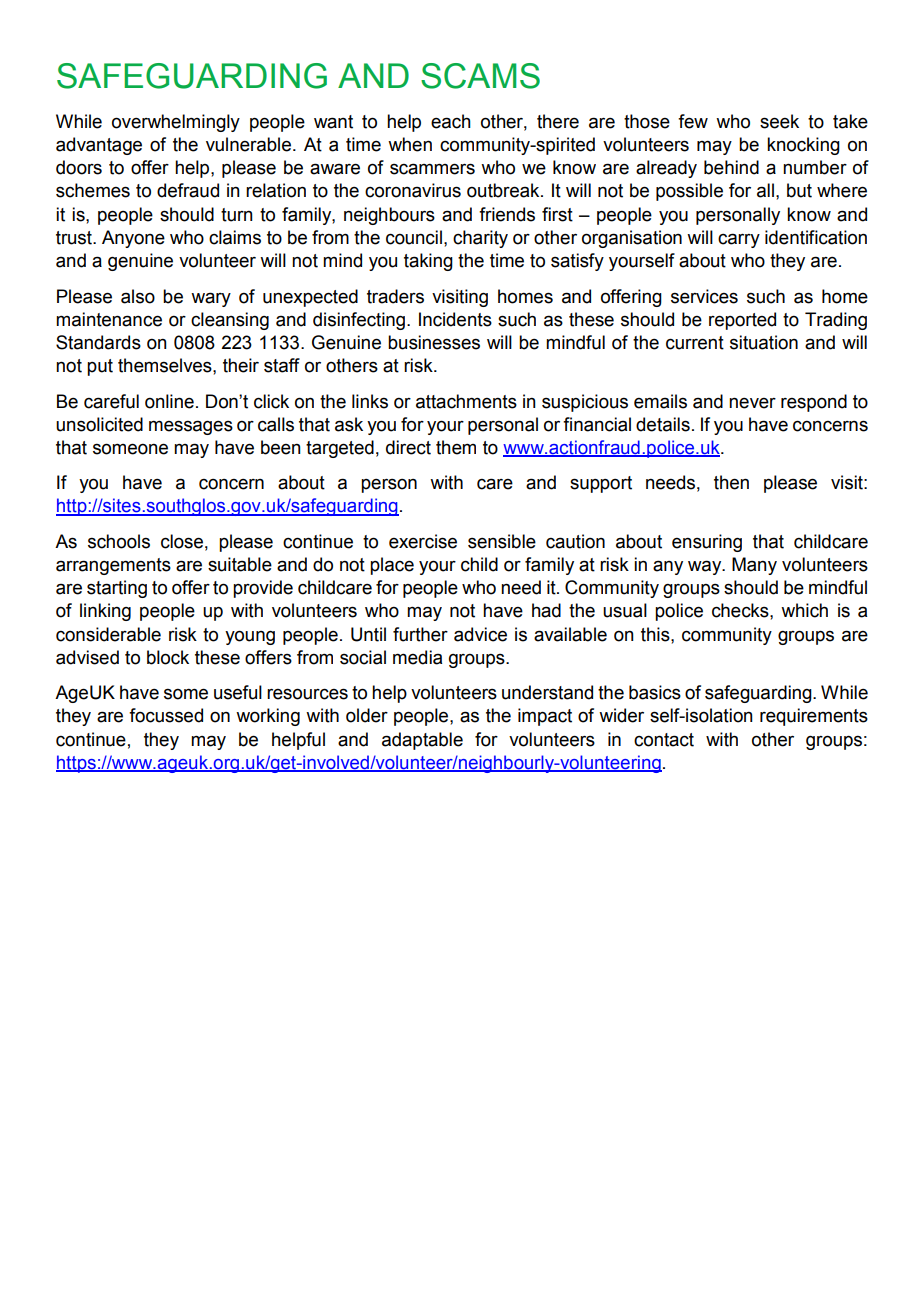  Describe the element at coordinates (466, 401) in the screenshot. I see `attachments` at that location.
